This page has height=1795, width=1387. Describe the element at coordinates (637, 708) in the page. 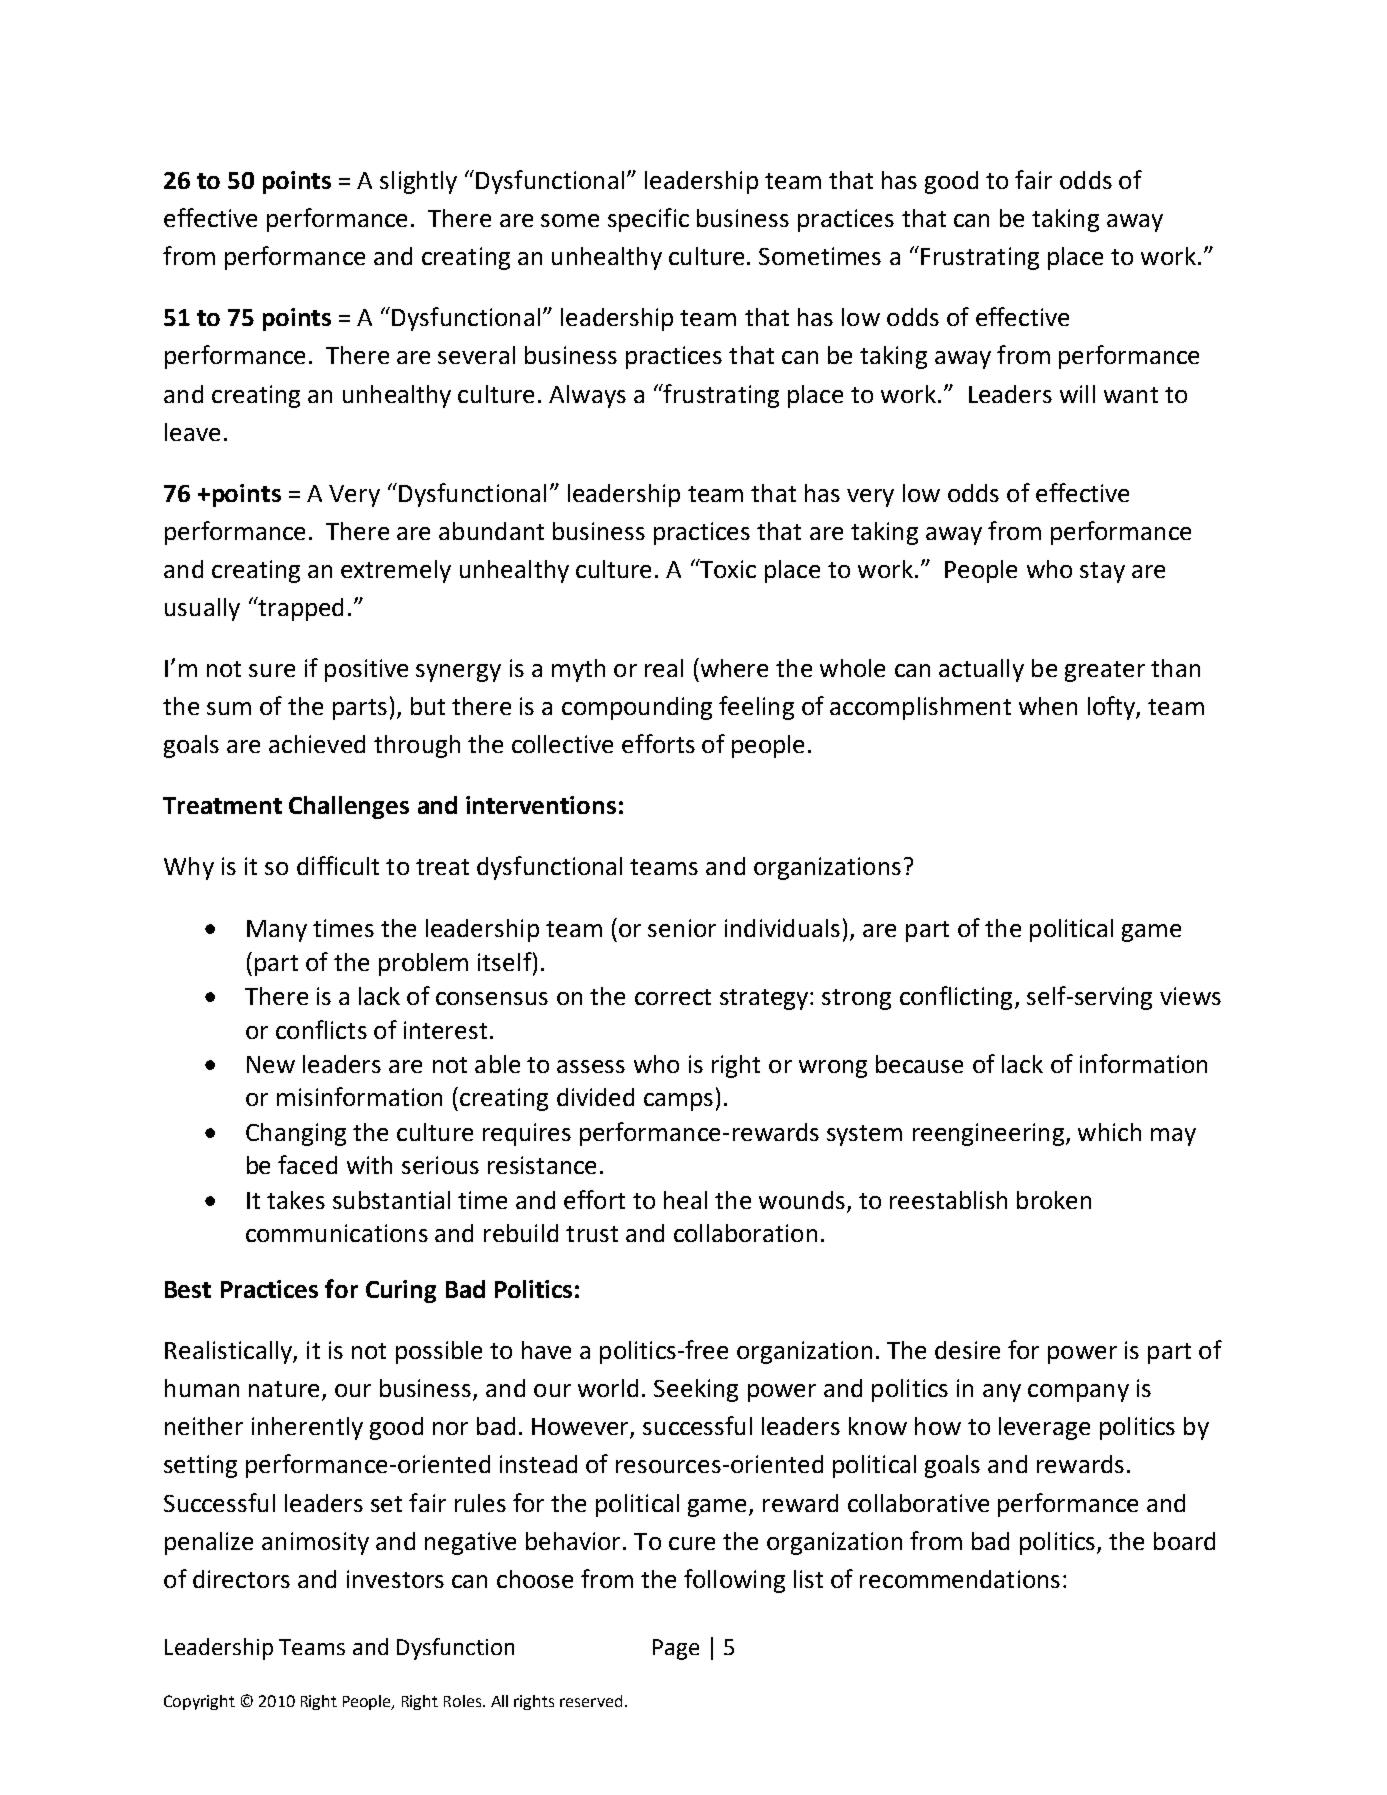

I see `compounding` at that location.
